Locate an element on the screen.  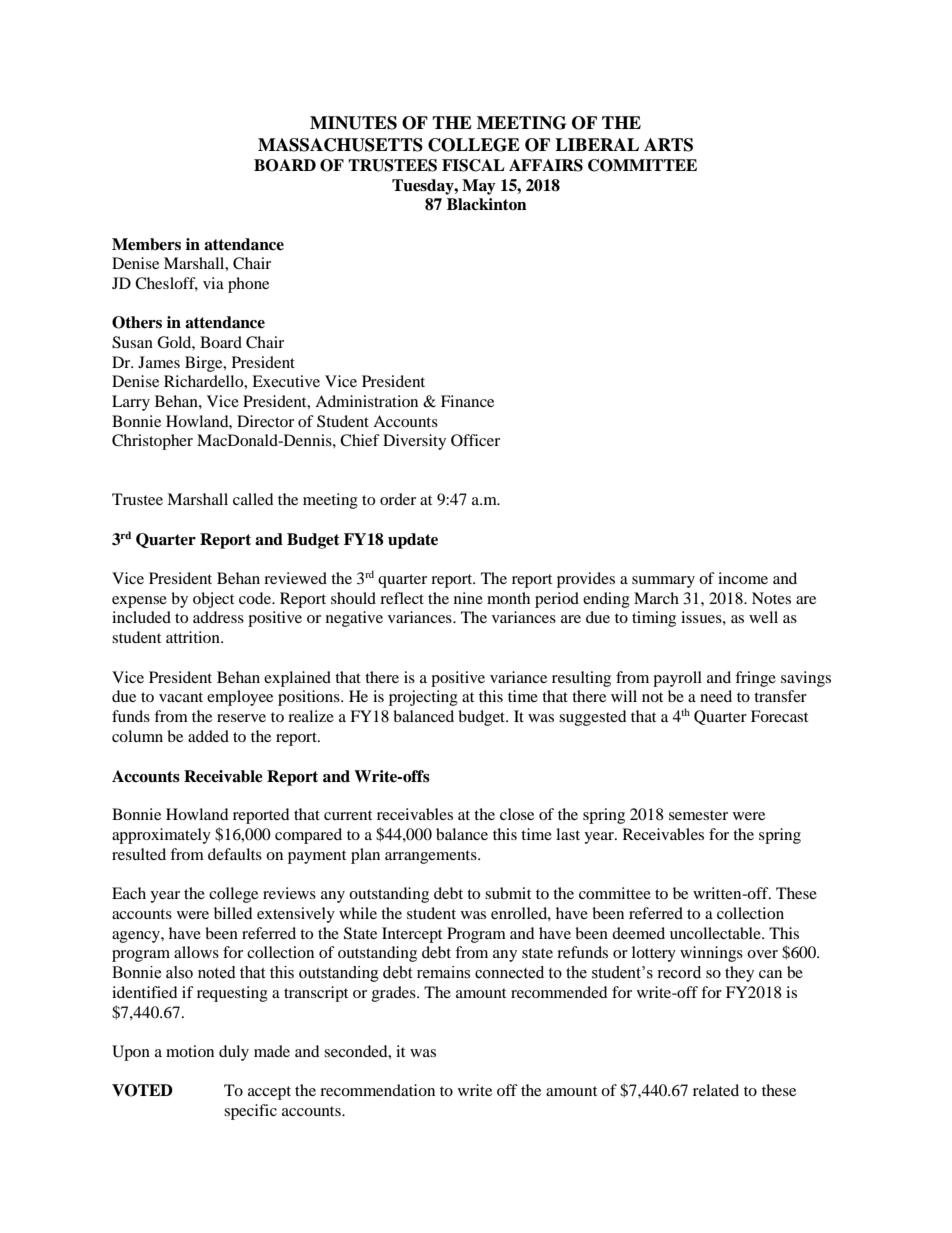
MASSACHUSETTS is located at coordinates (340, 145).
